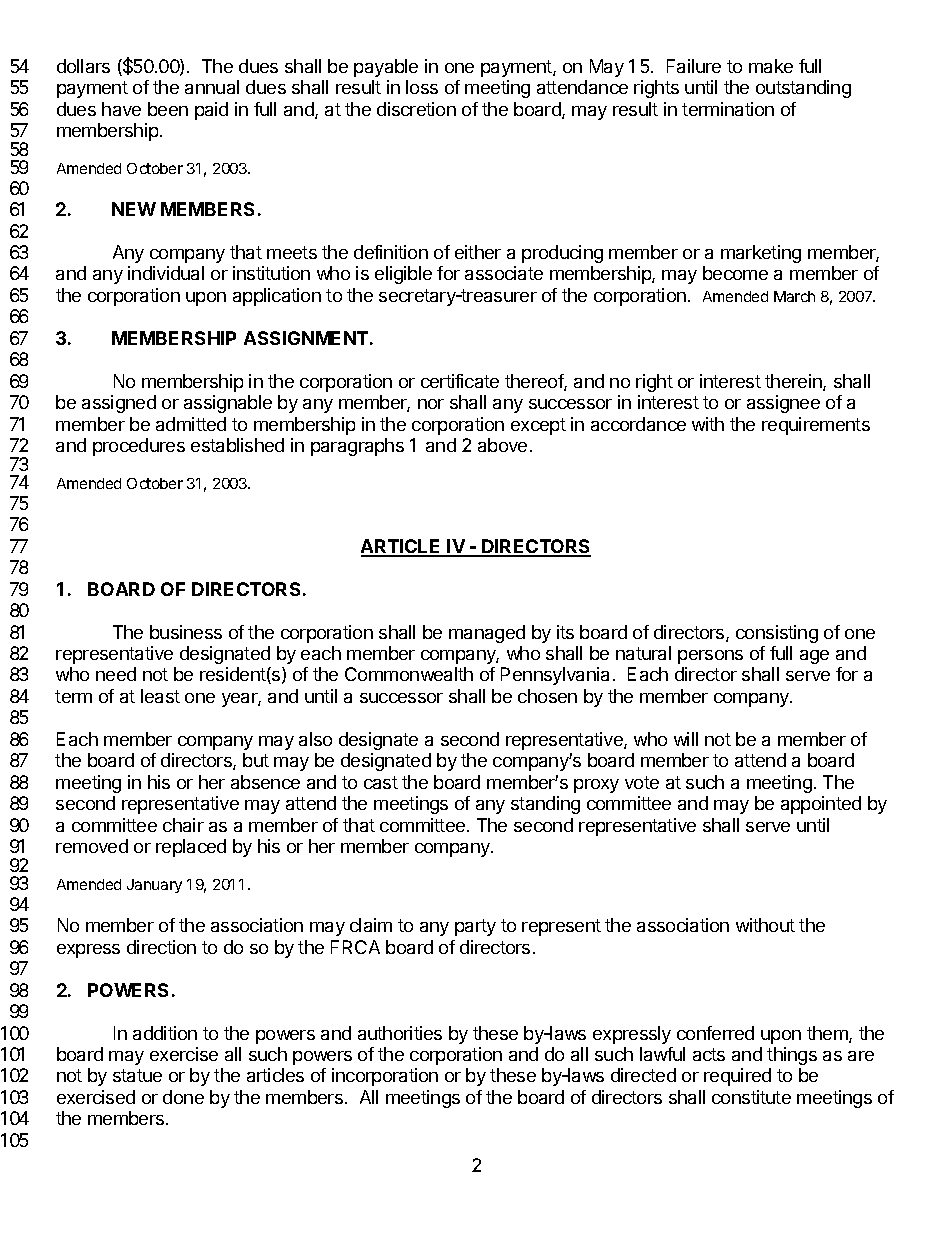 Image resolution: width=952 pixels, height=1233 pixels. I want to click on been, so click(168, 109).
